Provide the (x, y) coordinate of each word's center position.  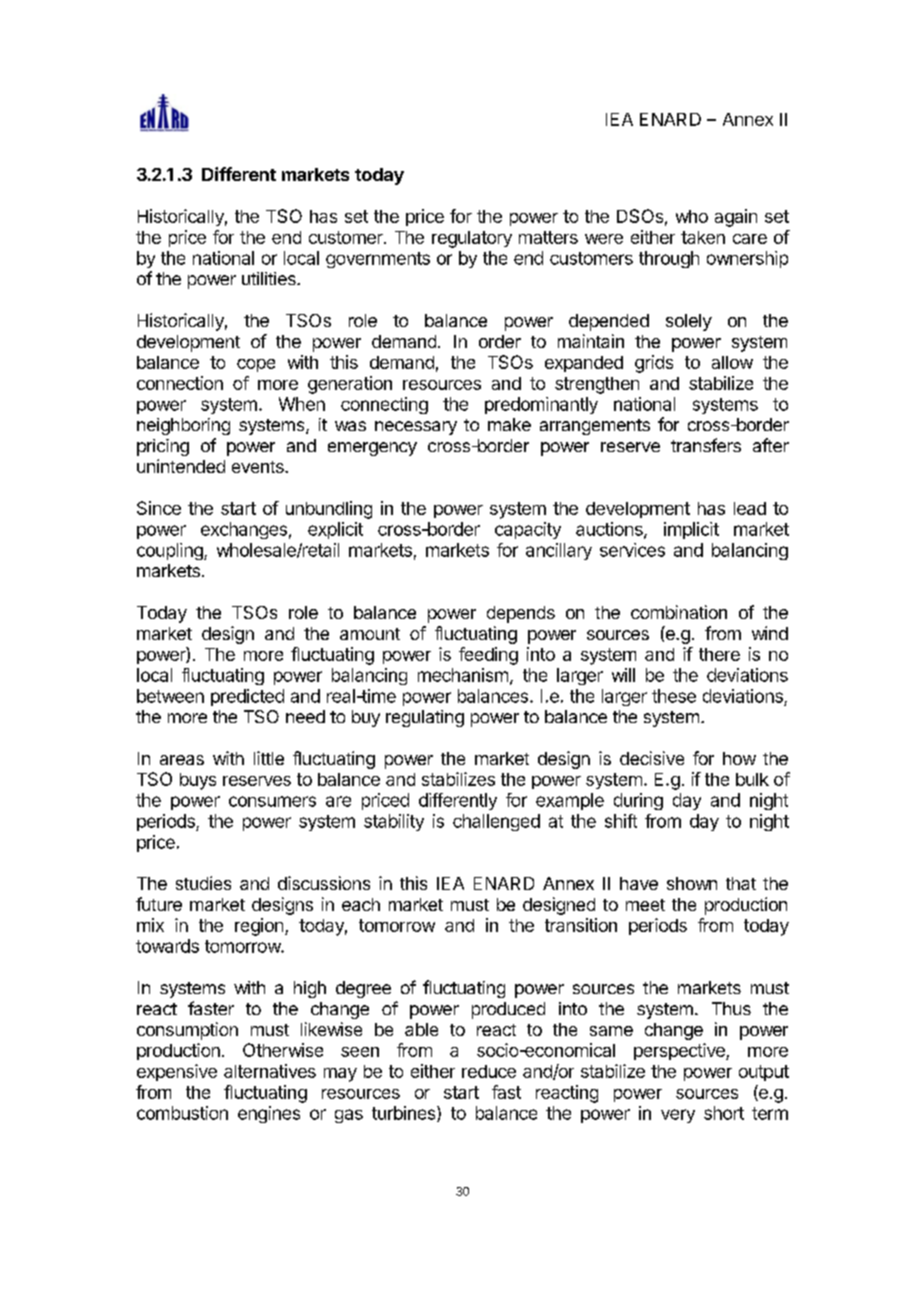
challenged (496, 822)
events (259, 467)
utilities (270, 278)
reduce (489, 1071)
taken (703, 237)
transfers (706, 445)
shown (692, 883)
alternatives (270, 1071)
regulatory (472, 239)
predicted (247, 697)
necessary (416, 428)
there (719, 654)
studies (203, 883)
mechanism (463, 675)
